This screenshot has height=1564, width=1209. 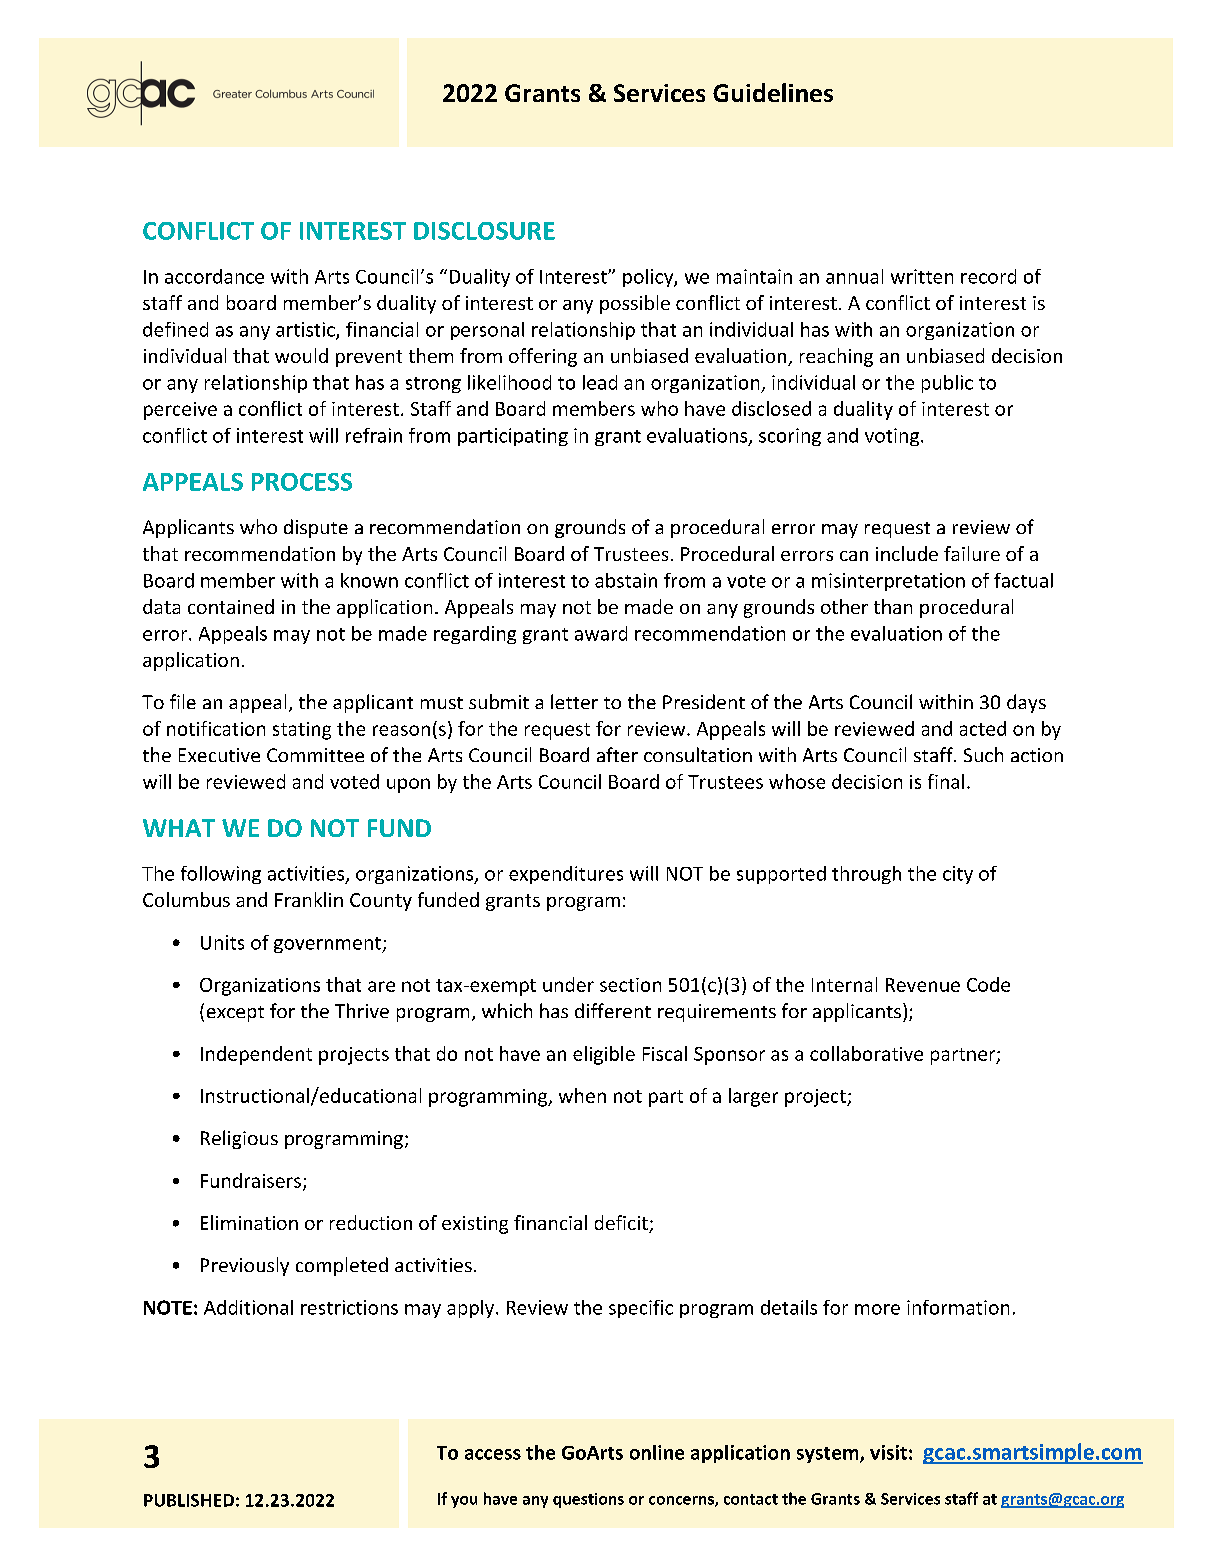 What do you see at coordinates (893, 437) in the screenshot?
I see `voting` at bounding box center [893, 437].
